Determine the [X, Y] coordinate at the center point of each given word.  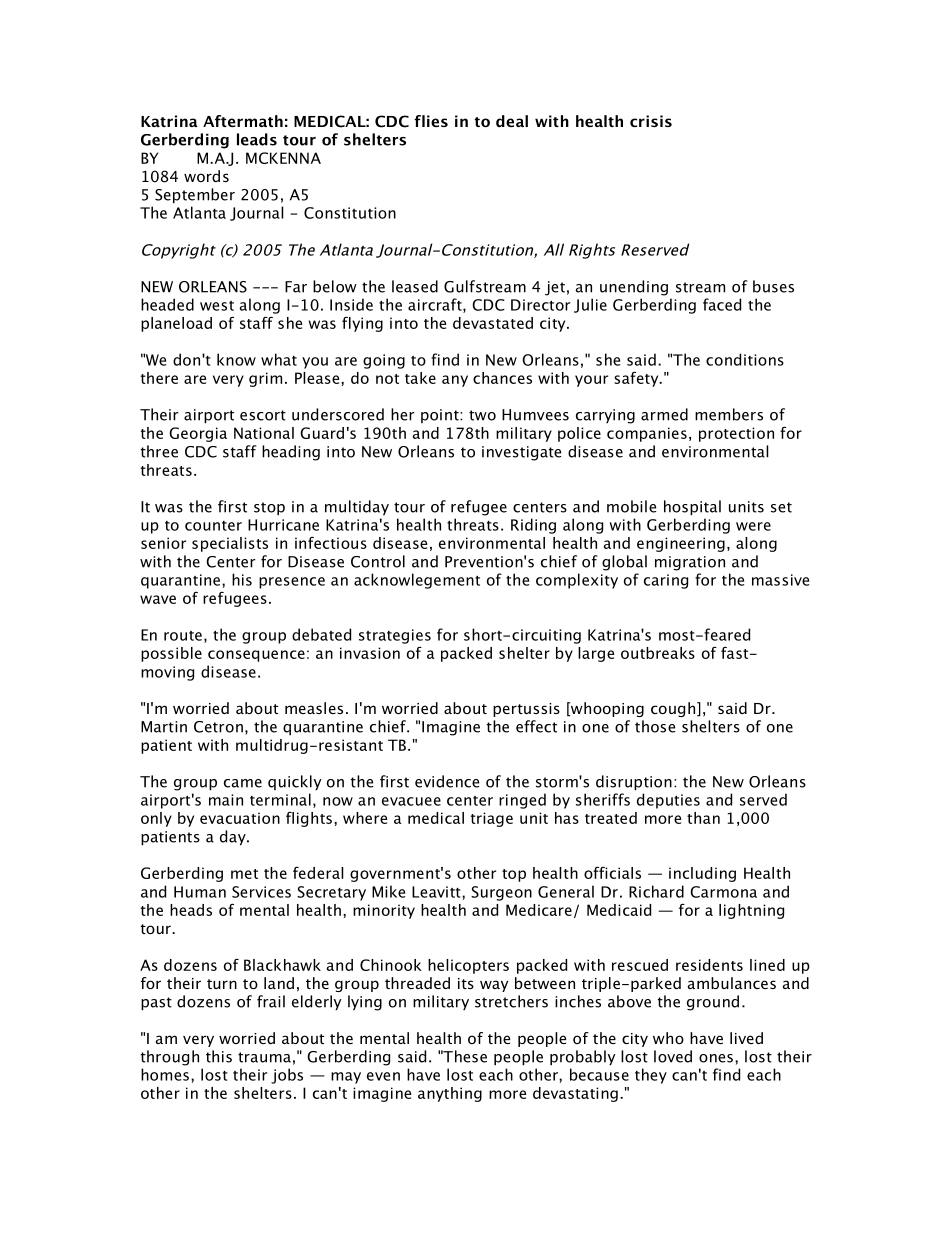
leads [257, 139]
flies [431, 121]
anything [450, 1094]
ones [716, 1058]
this [219, 1056]
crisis [651, 121]
